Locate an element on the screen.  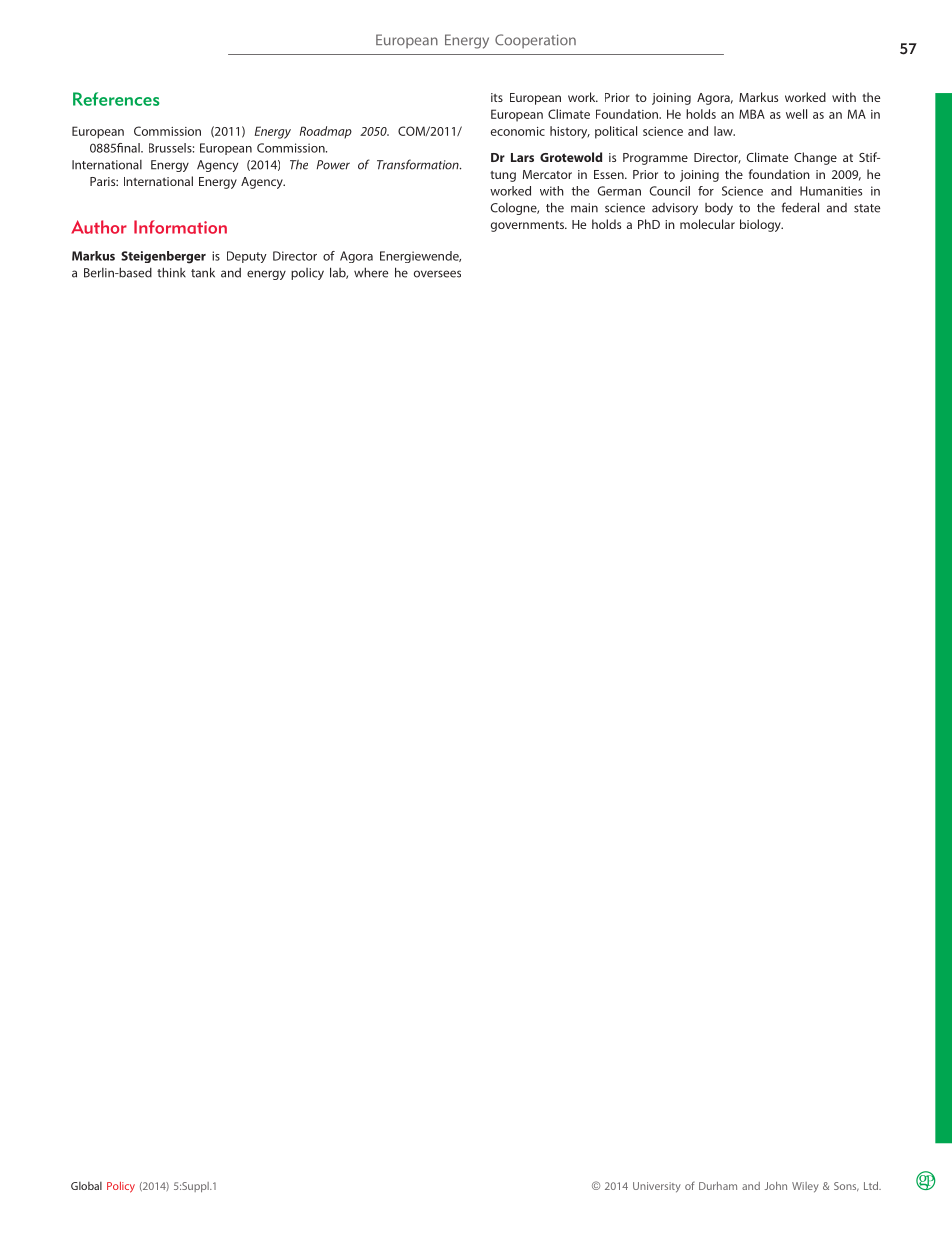
University is located at coordinates (657, 1187).
